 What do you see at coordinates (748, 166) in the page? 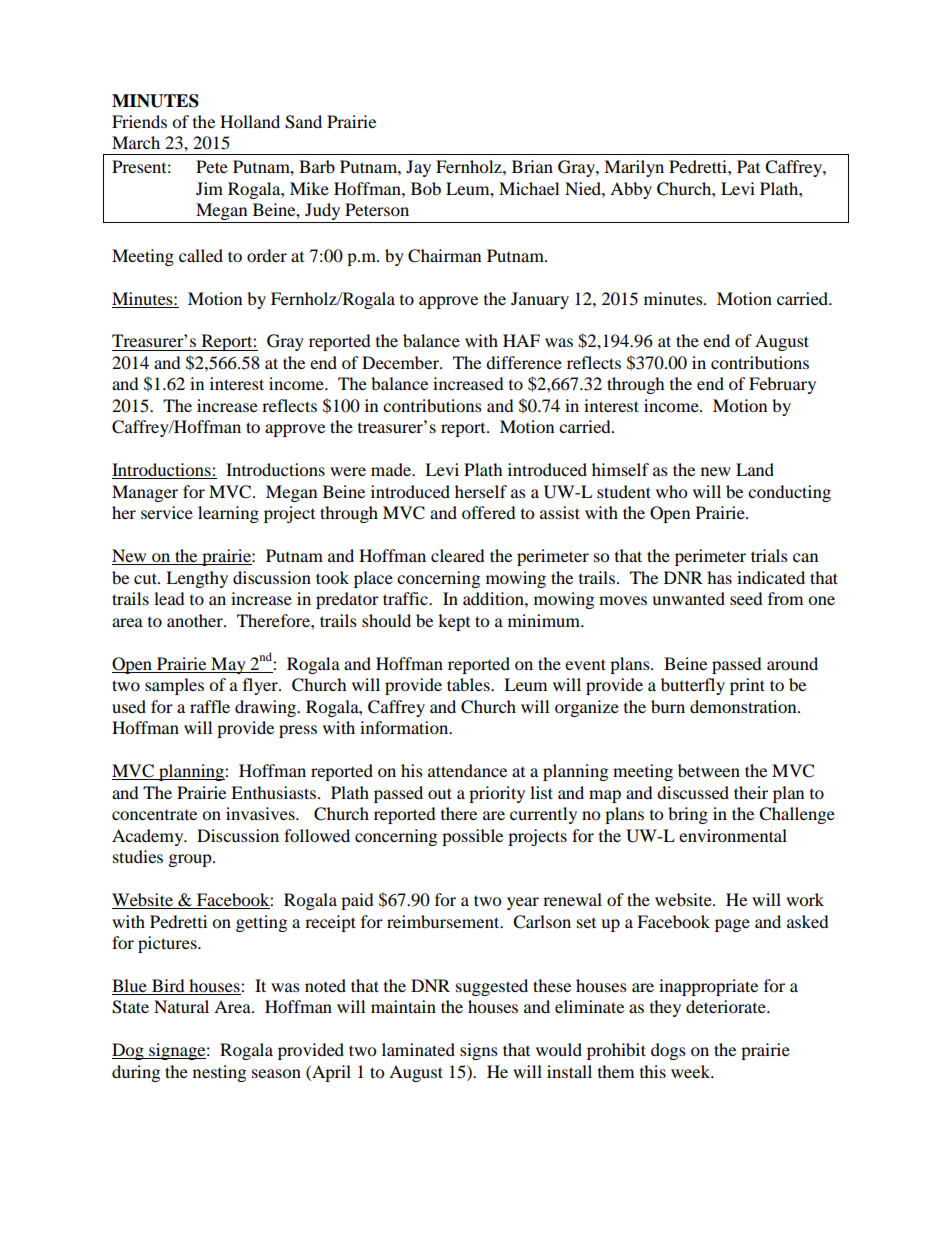
I see `Pat` at bounding box center [748, 166].
